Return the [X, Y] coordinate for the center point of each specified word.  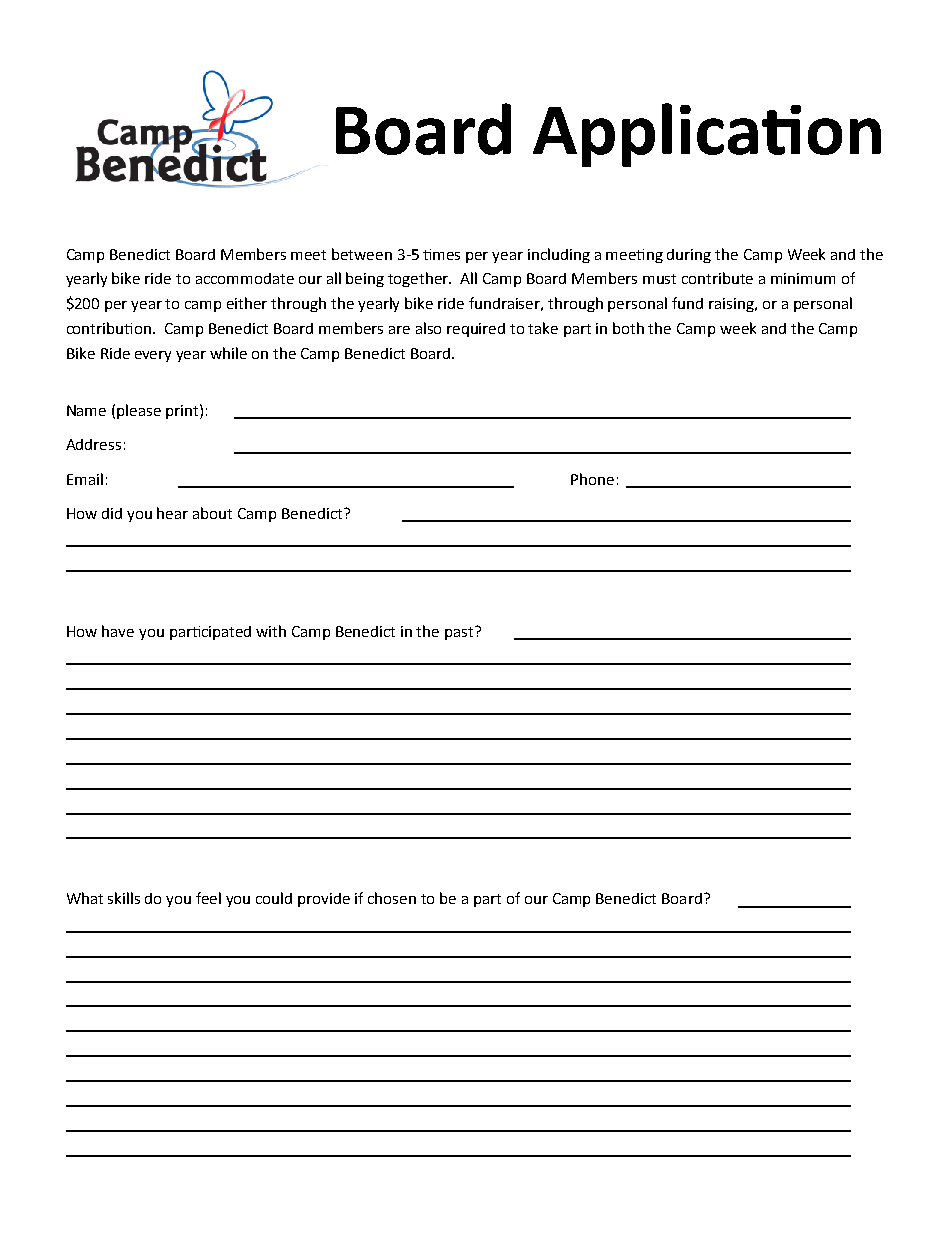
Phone [592, 479]
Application [707, 135]
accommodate [245, 278]
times [441, 254]
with [271, 631]
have [118, 631]
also [428, 328]
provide [324, 900]
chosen [392, 898]
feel [208, 898]
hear [172, 513]
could [274, 898]
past [460, 633]
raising [732, 305]
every [153, 356]
